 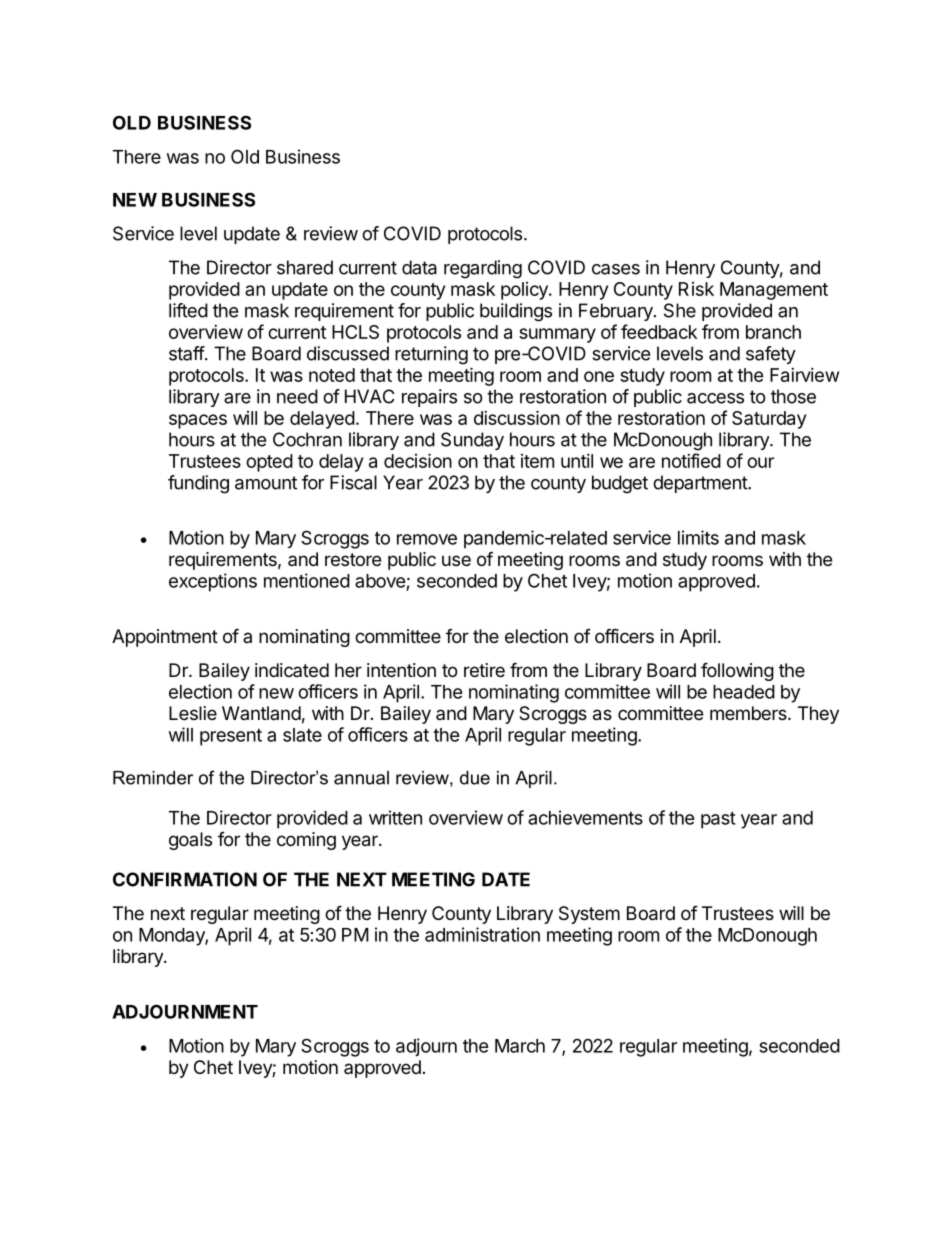 What do you see at coordinates (737, 671) in the document?
I see `following` at bounding box center [737, 671].
